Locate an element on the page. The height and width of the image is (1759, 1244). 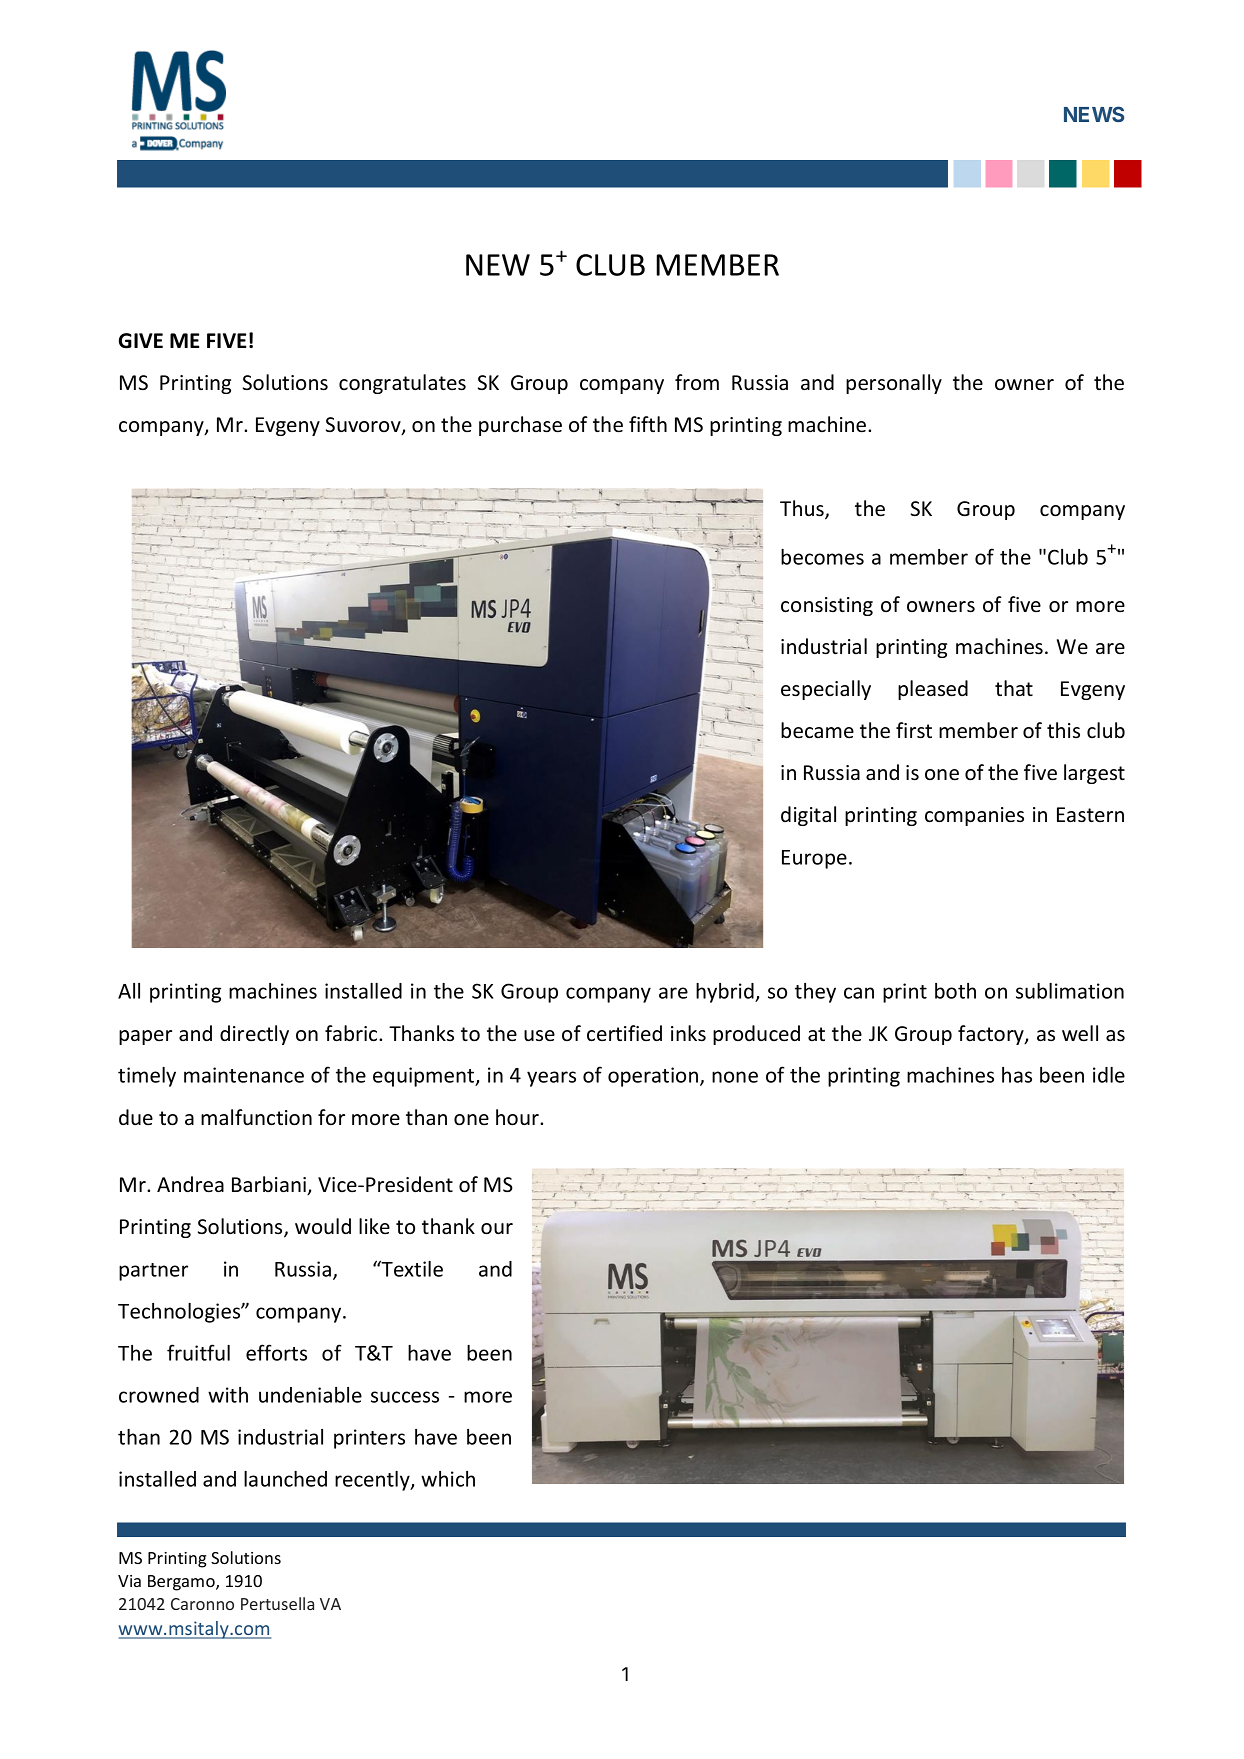
launched is located at coordinates (285, 1479).
